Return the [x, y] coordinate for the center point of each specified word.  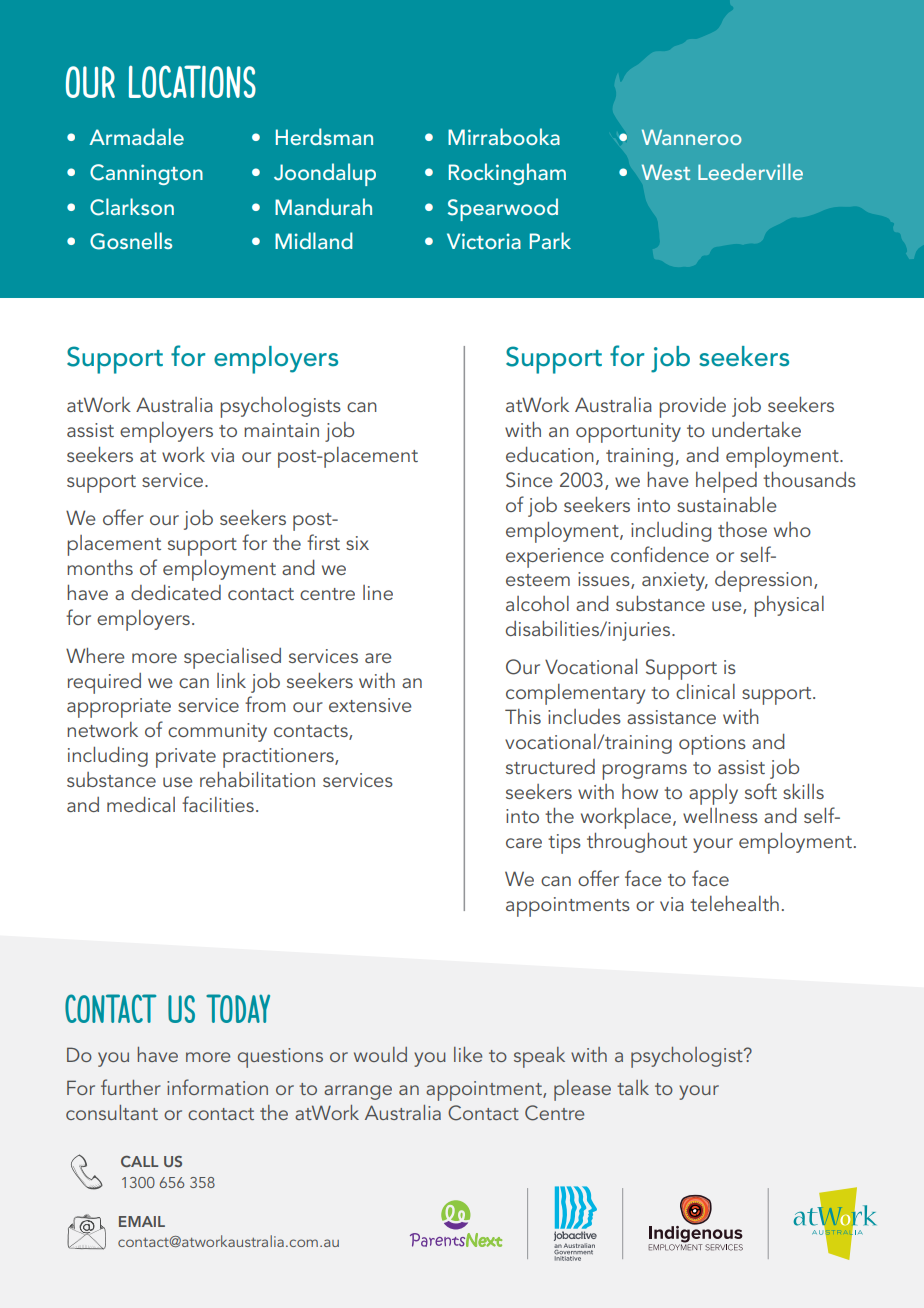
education [550, 454]
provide [692, 407]
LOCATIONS [192, 81]
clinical [705, 691]
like [468, 1054]
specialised [232, 658]
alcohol [537, 603]
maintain [281, 430]
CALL [139, 1161]
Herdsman [324, 136]
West [666, 172]
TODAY [238, 1008]
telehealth [734, 903]
